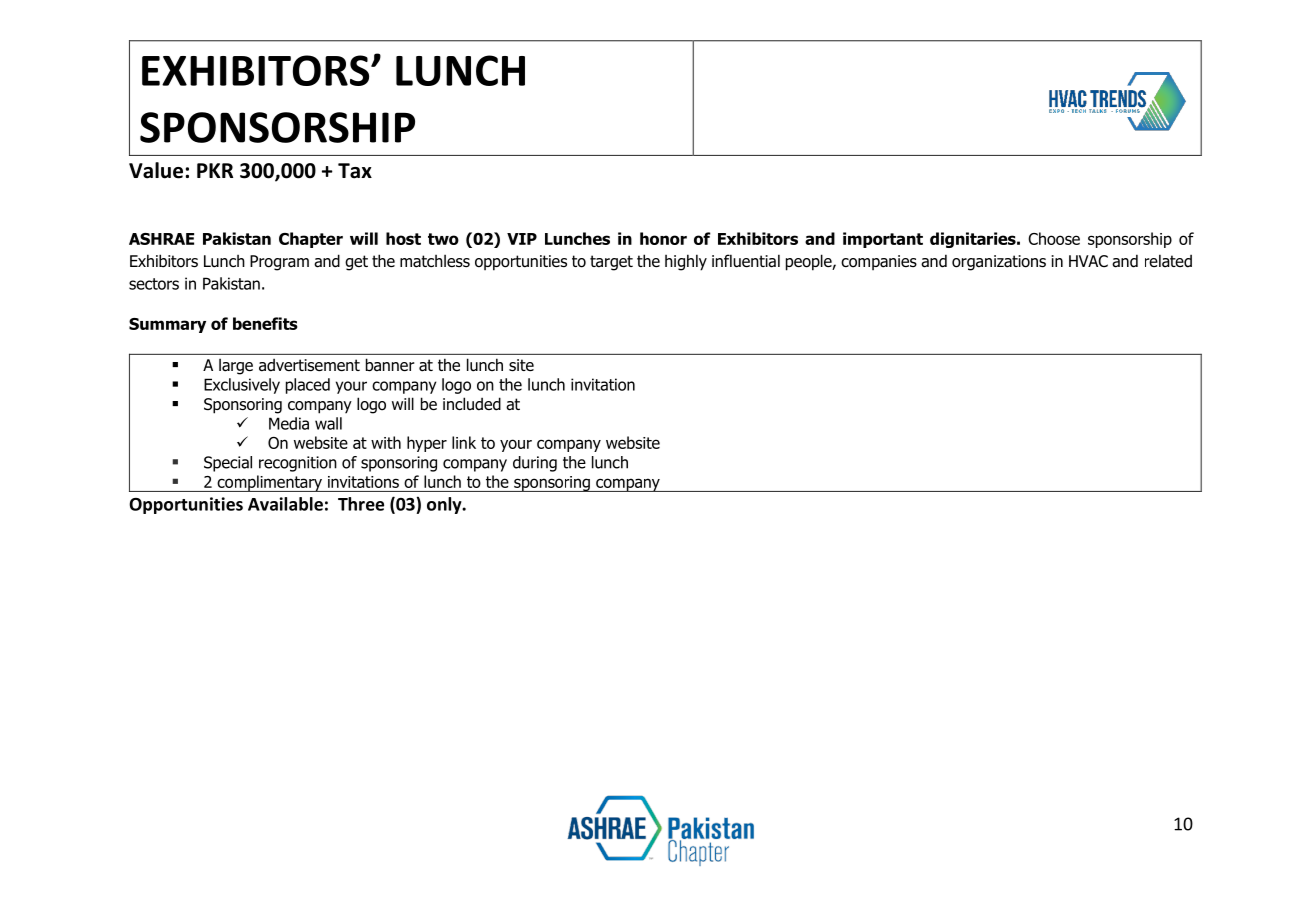 This image has width=1305, height=924. Describe the element at coordinates (215, 170) in the image. I see `PKR` at that location.
